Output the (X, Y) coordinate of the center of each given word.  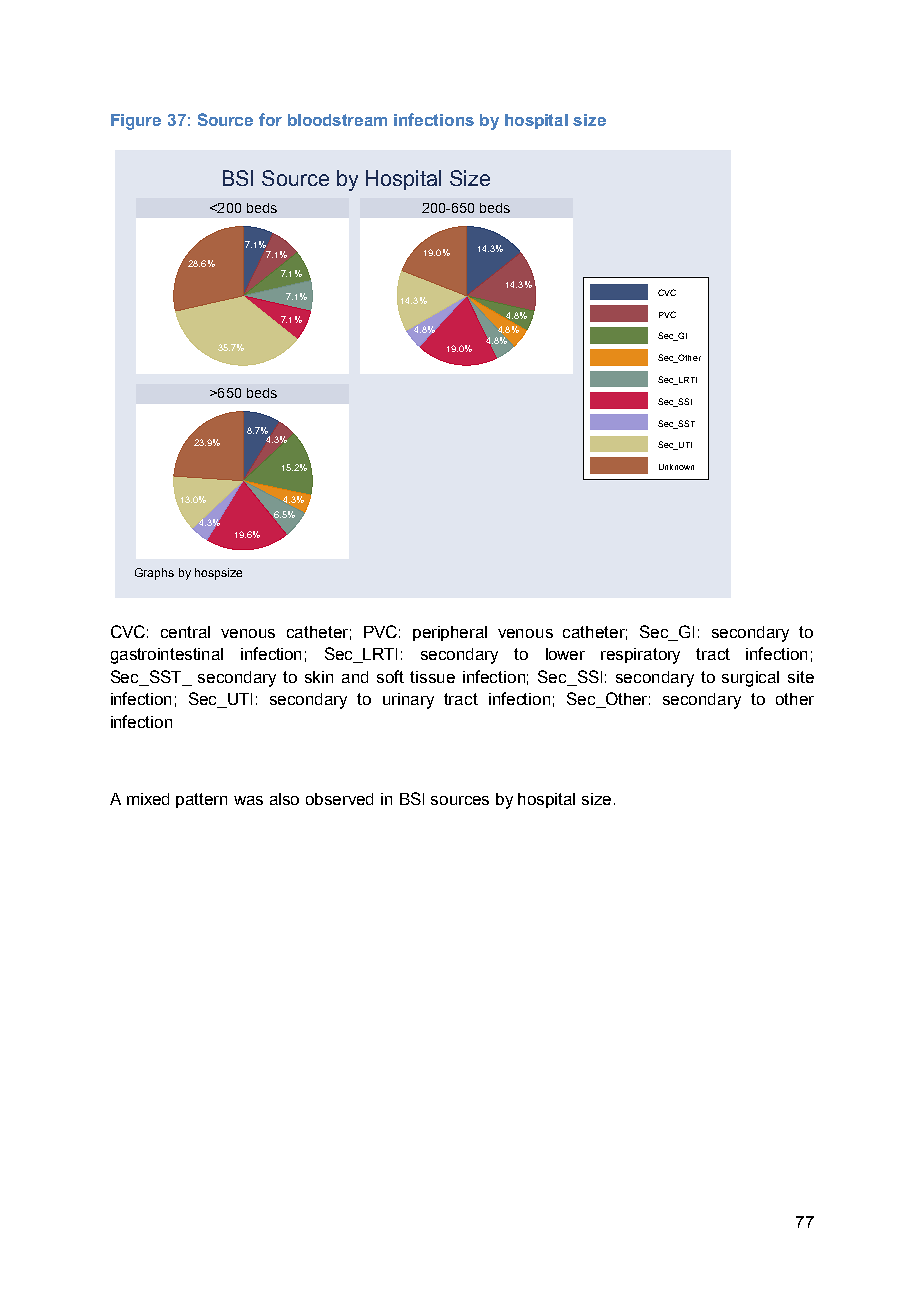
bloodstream (337, 120)
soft (390, 676)
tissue (432, 677)
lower (565, 654)
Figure (136, 122)
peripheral (450, 633)
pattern (201, 800)
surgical (750, 679)
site (801, 677)
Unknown (676, 467)
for (270, 119)
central (185, 632)
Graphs (154, 574)
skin (319, 677)
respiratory (640, 656)
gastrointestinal (167, 656)
